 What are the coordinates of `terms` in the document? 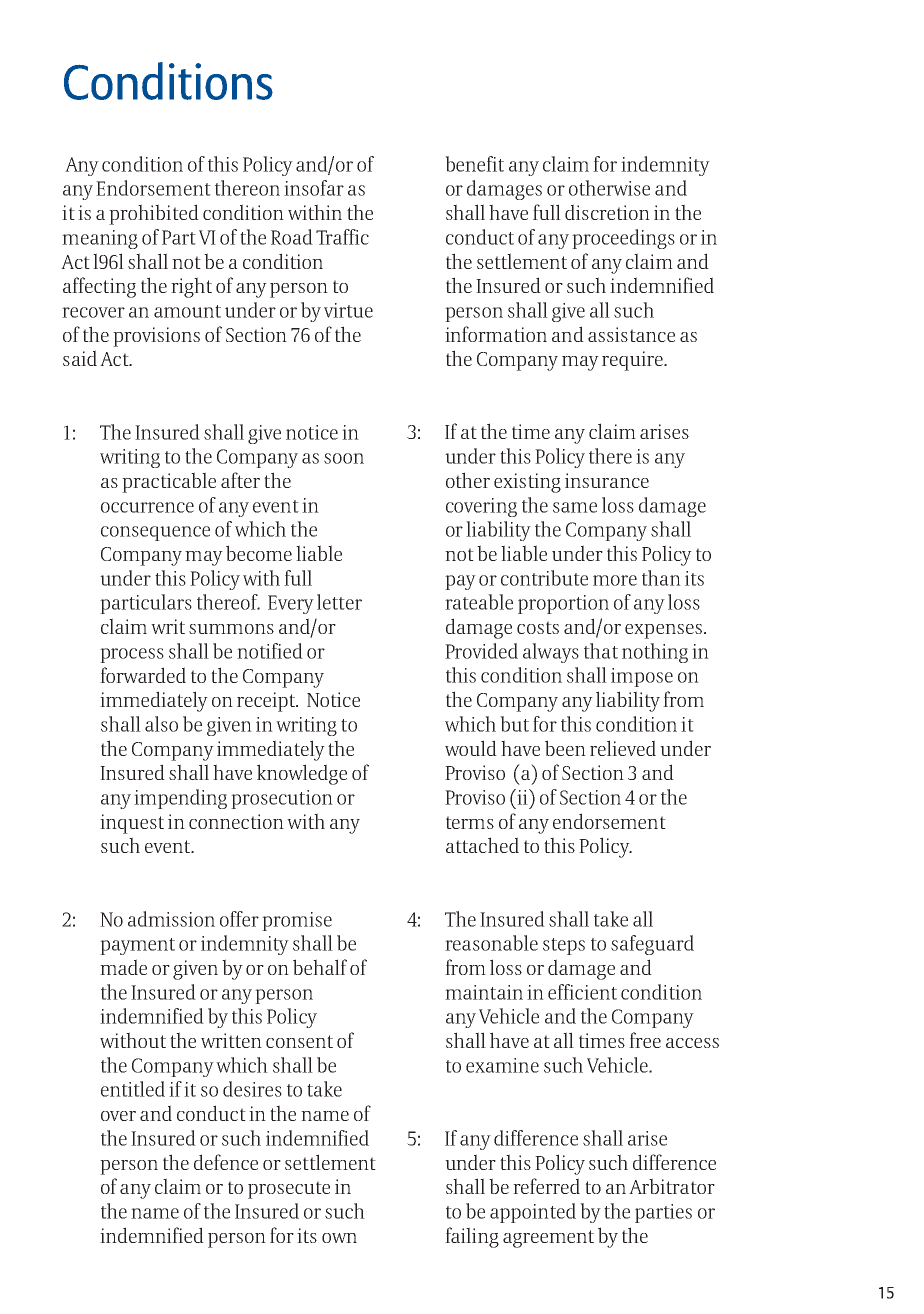 It's located at (470, 822).
